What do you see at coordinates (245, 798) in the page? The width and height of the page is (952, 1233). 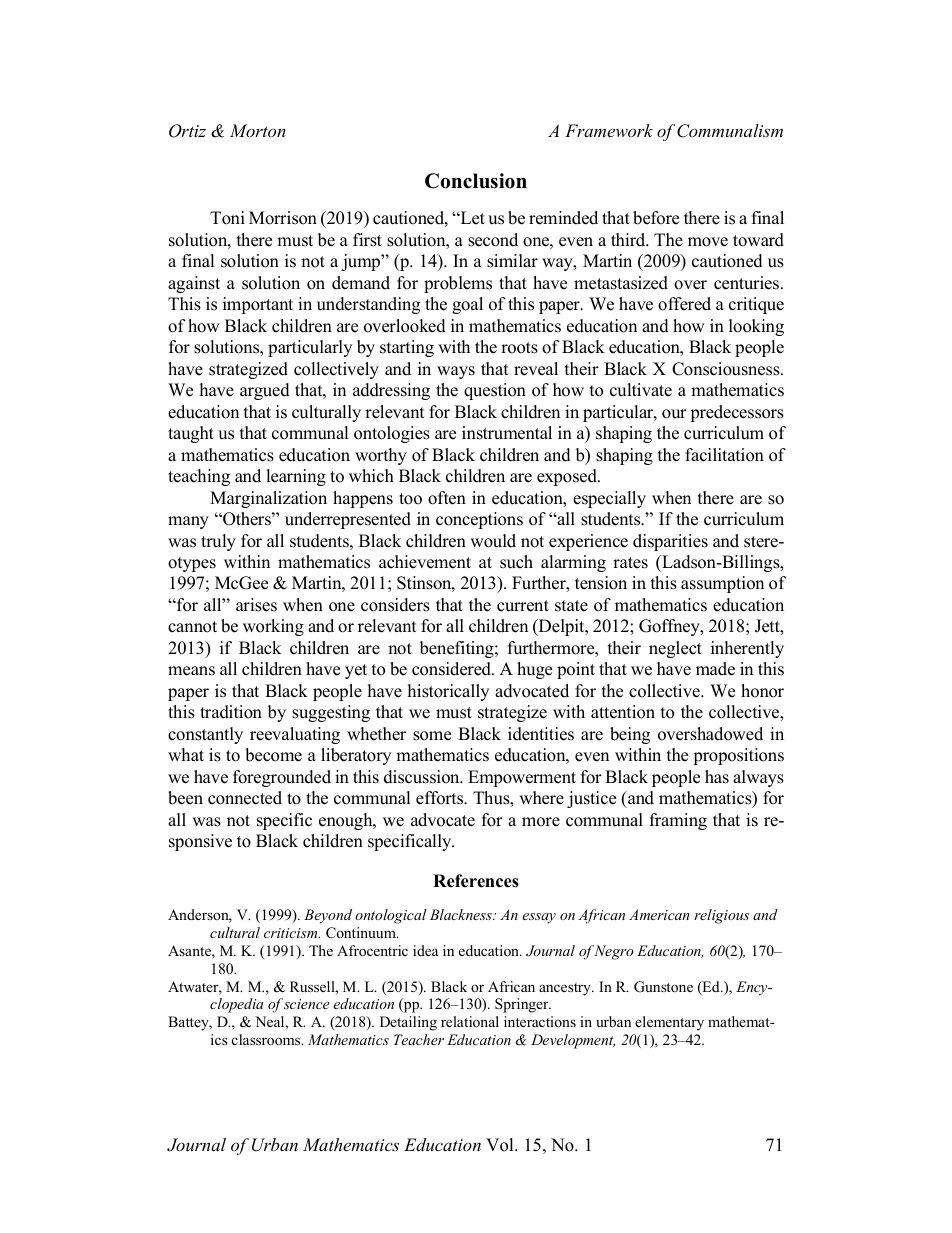 I see `connected` at bounding box center [245, 798].
